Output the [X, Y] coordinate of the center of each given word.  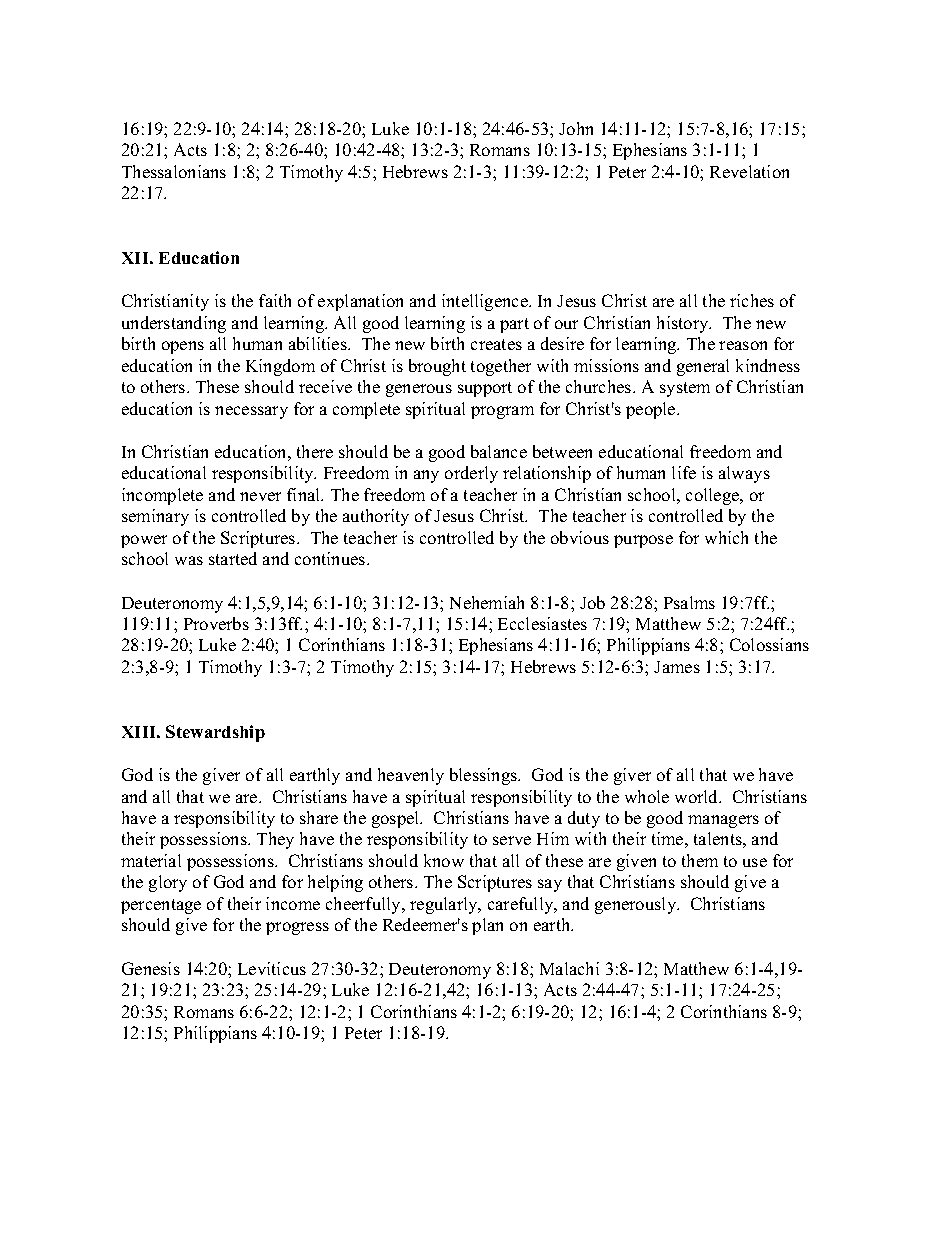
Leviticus [272, 968]
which [726, 537]
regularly [445, 905]
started [233, 558]
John [576, 128]
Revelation [749, 171]
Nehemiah [487, 602]
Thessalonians [174, 171]
